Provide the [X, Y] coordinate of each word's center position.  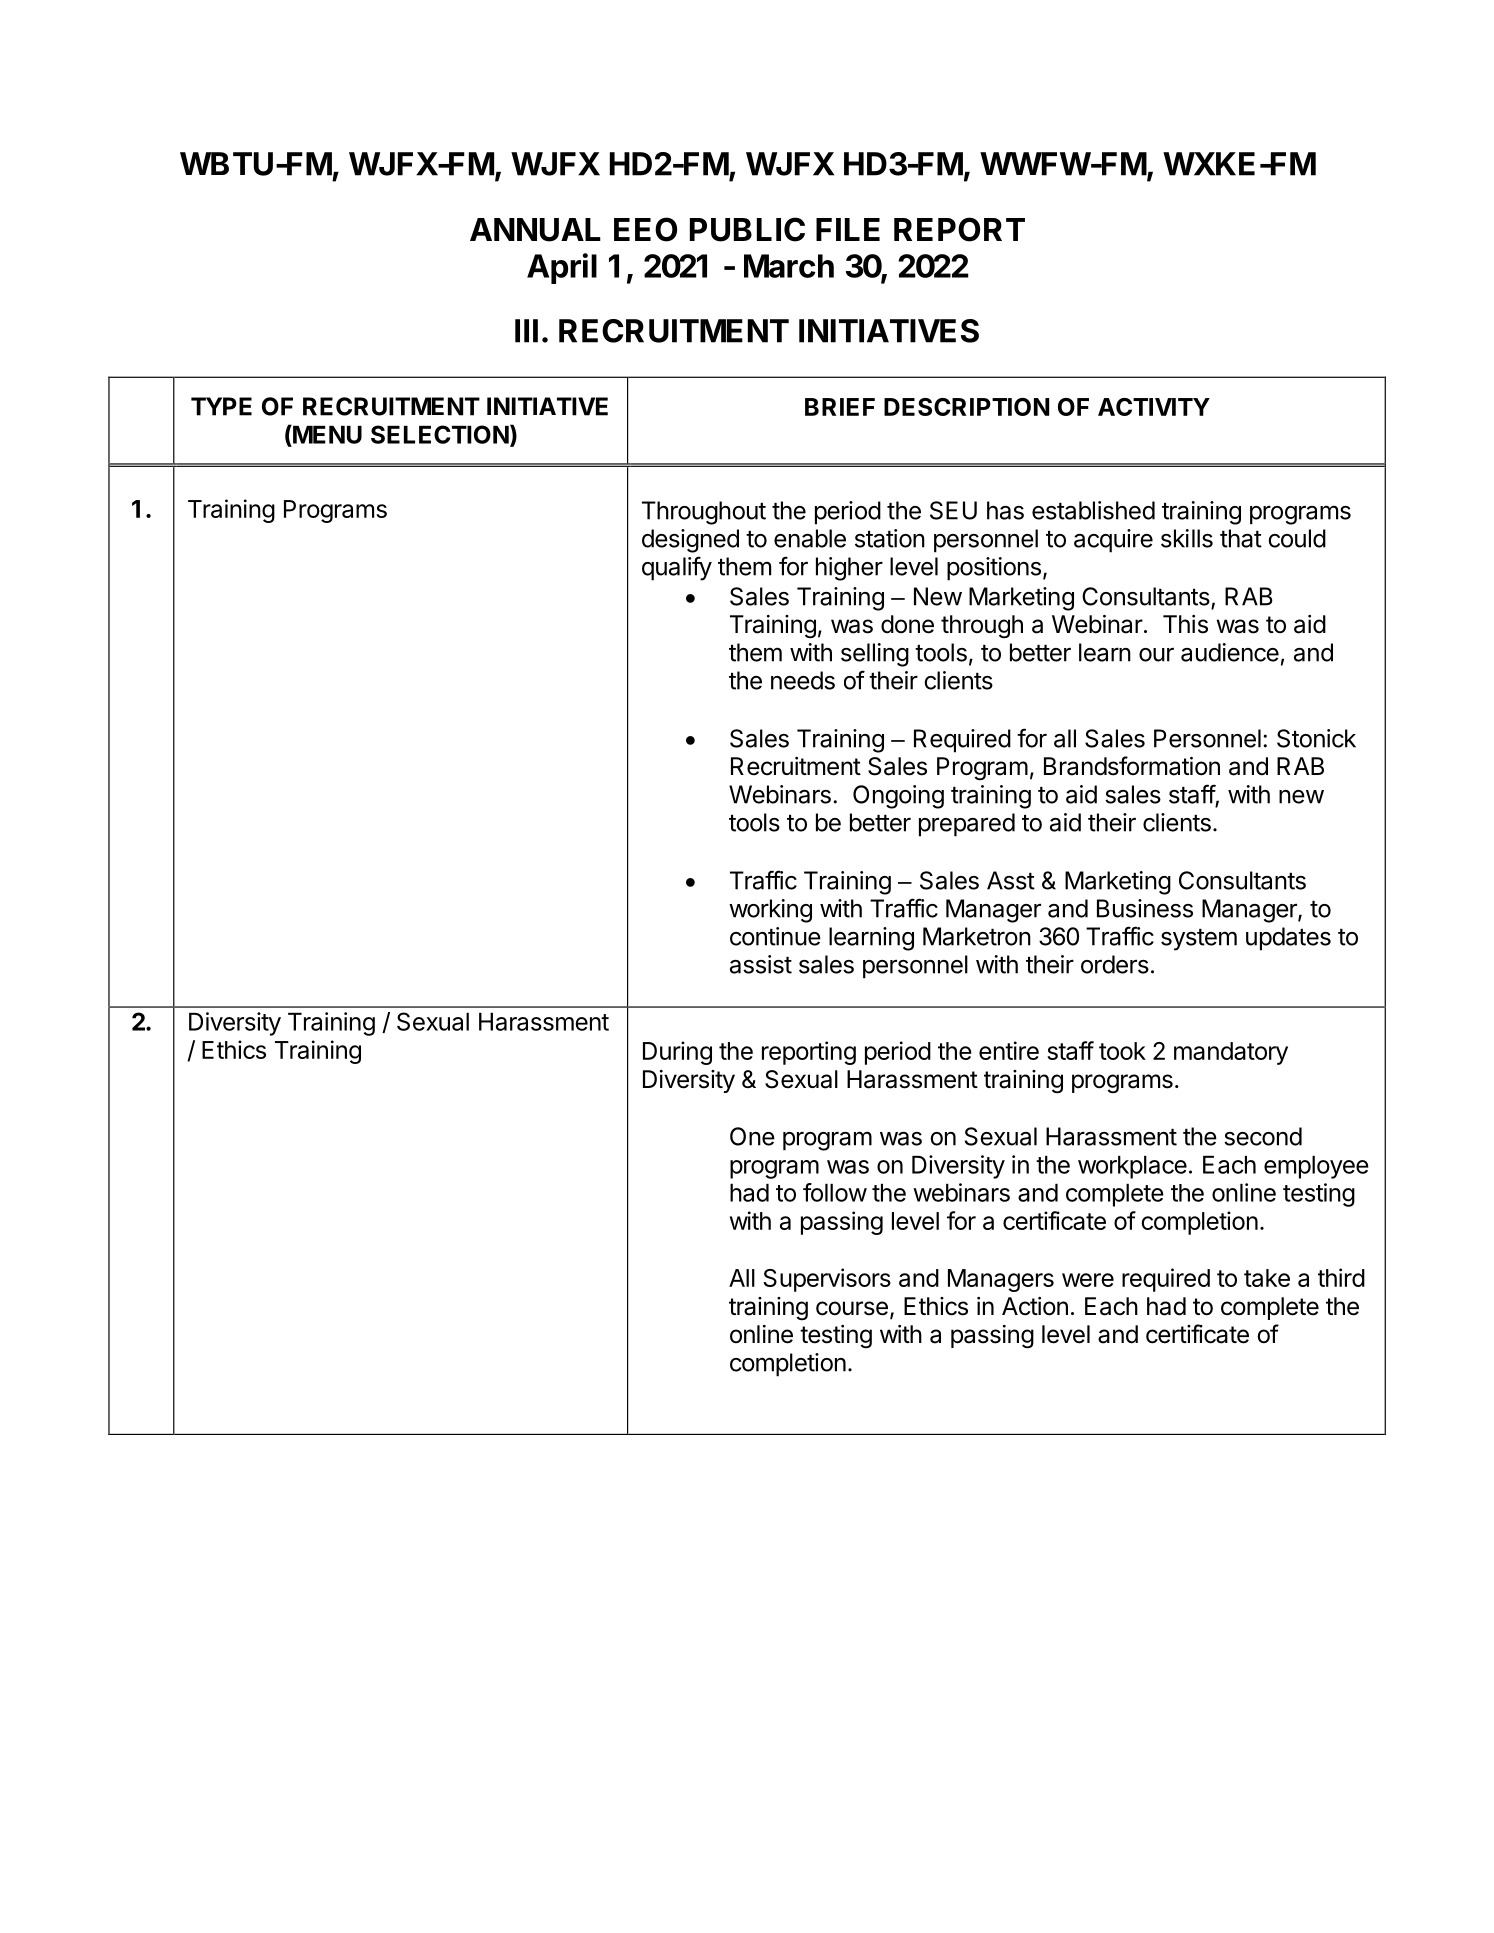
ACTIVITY [1154, 407]
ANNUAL [535, 230]
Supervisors [827, 1280]
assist [761, 964]
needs [803, 680]
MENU [326, 434]
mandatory [1231, 1053]
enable [810, 538]
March [789, 266]
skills [1187, 538]
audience [1230, 652]
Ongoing [898, 797]
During [677, 1053]
